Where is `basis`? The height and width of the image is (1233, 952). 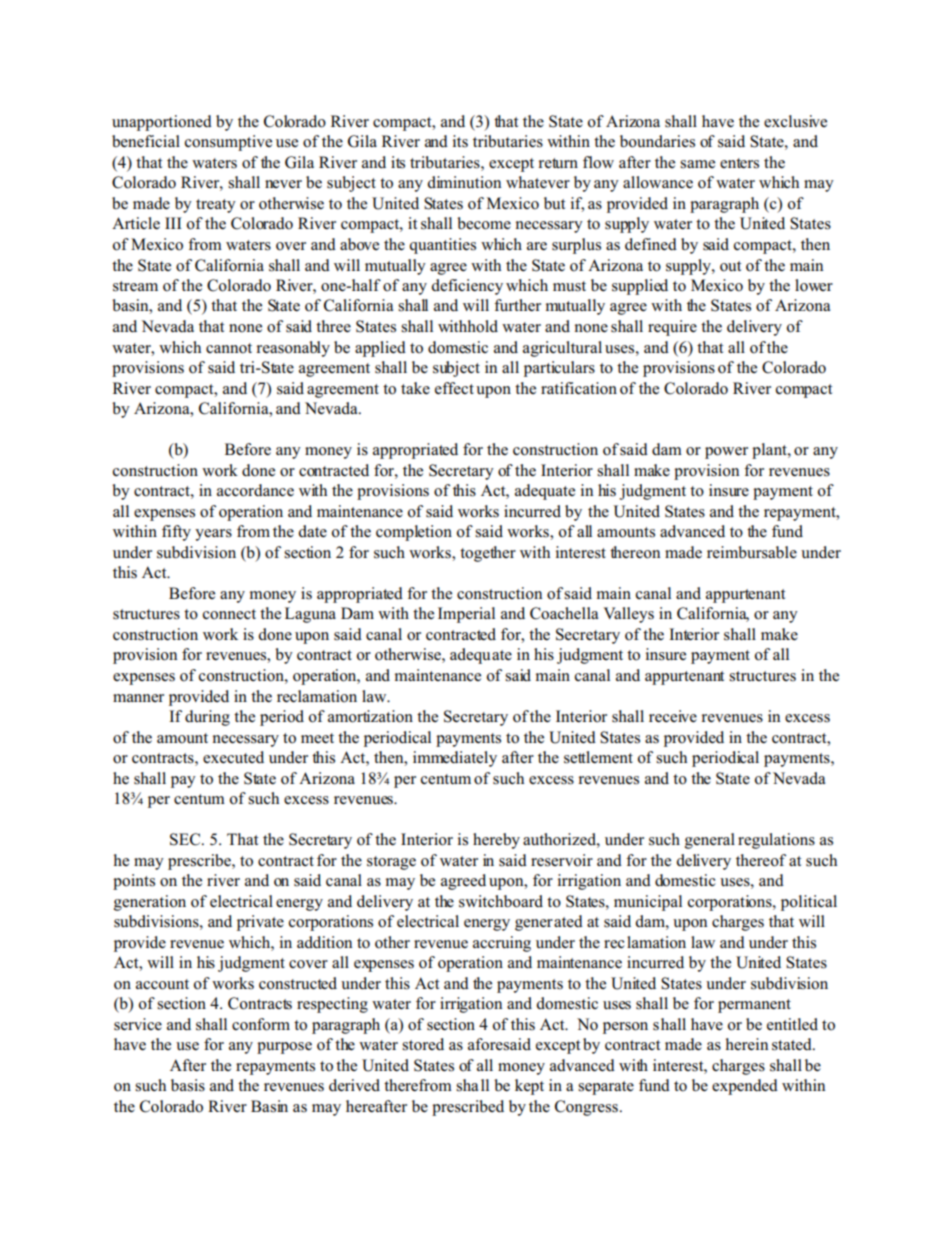 basis is located at coordinates (188, 1085).
